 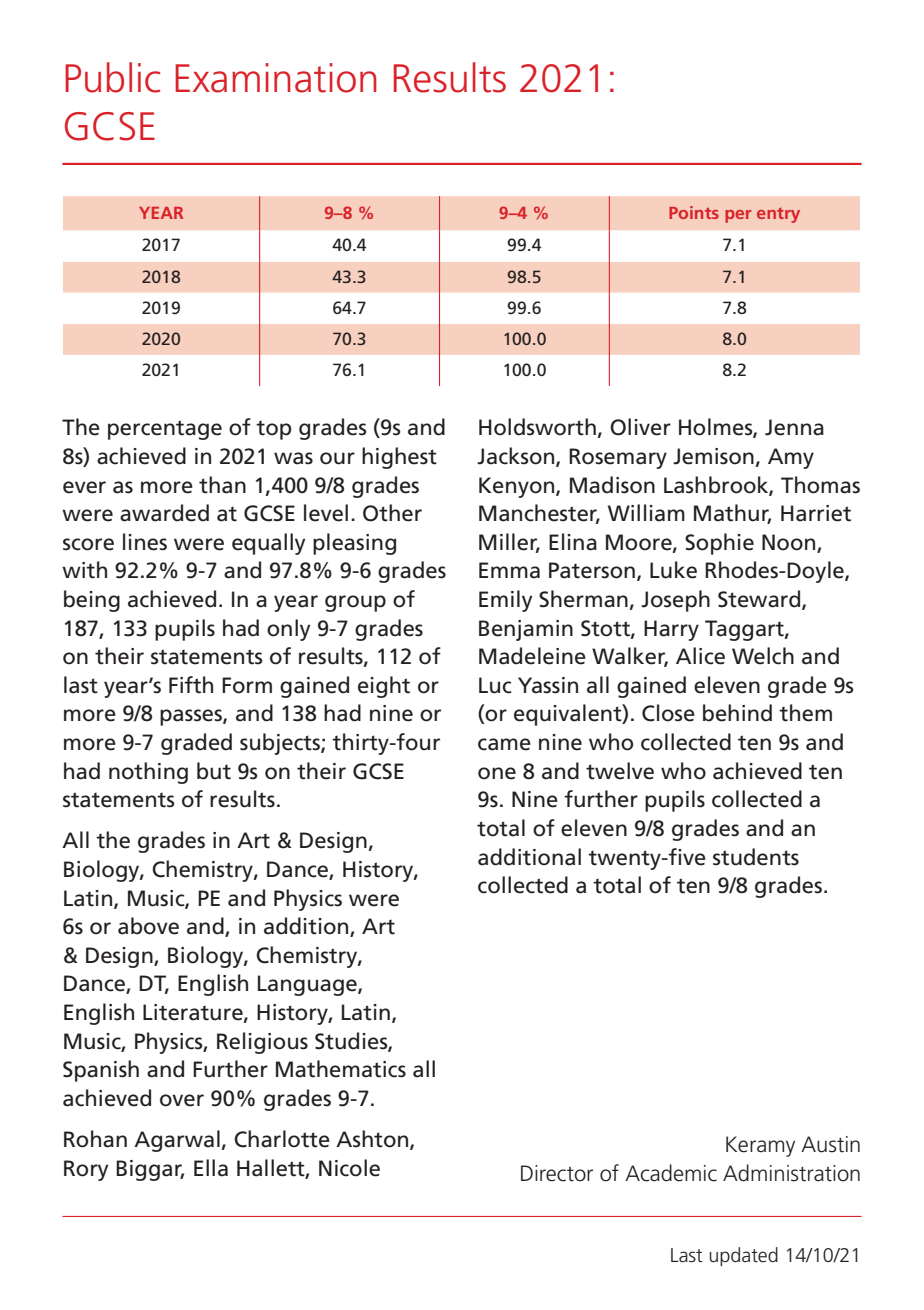 What do you see at coordinates (694, 212) in the screenshot?
I see `Points` at bounding box center [694, 212].
